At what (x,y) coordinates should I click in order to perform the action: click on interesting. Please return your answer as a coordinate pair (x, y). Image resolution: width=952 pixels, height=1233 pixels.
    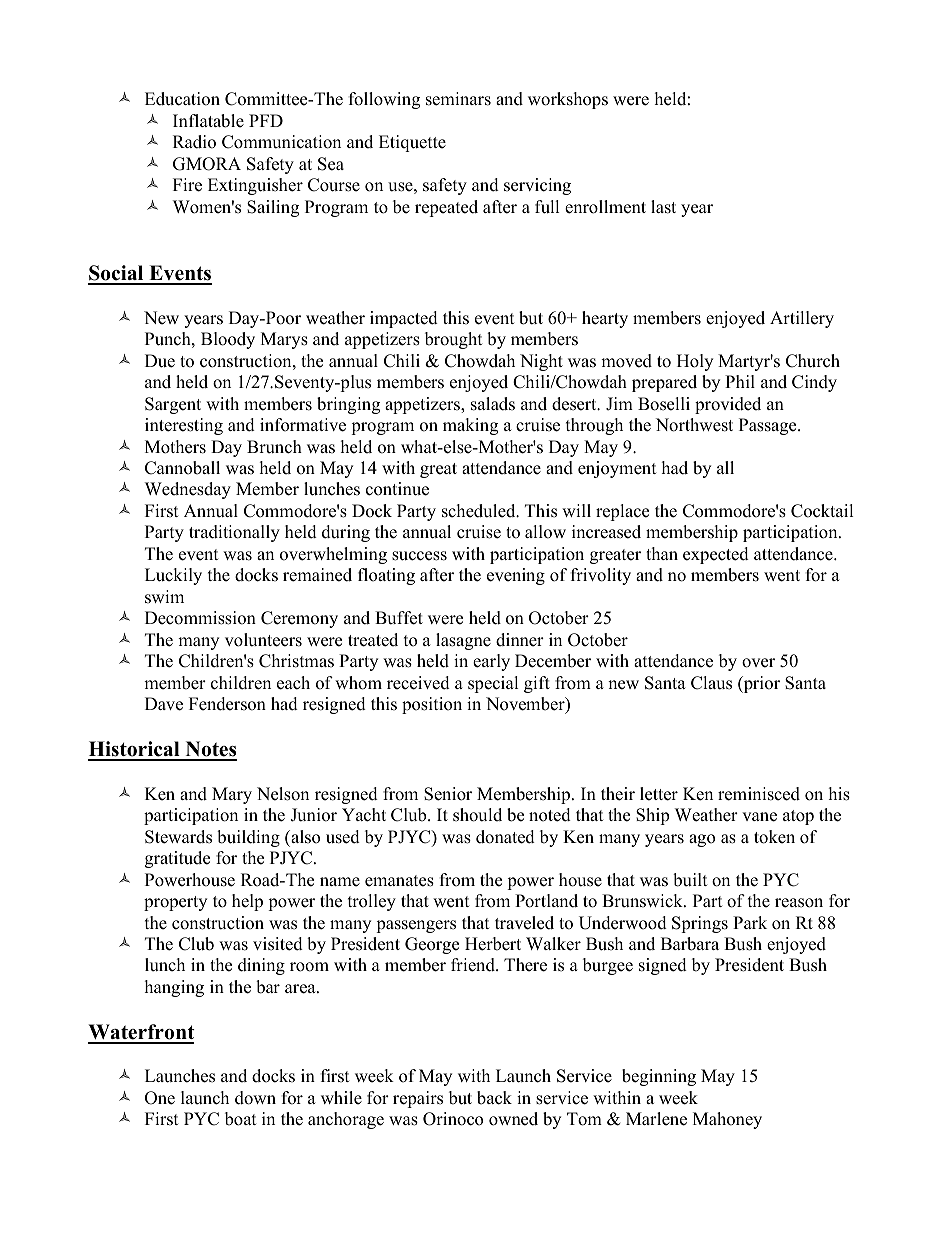
    Looking at the image, I should click on (184, 426).
